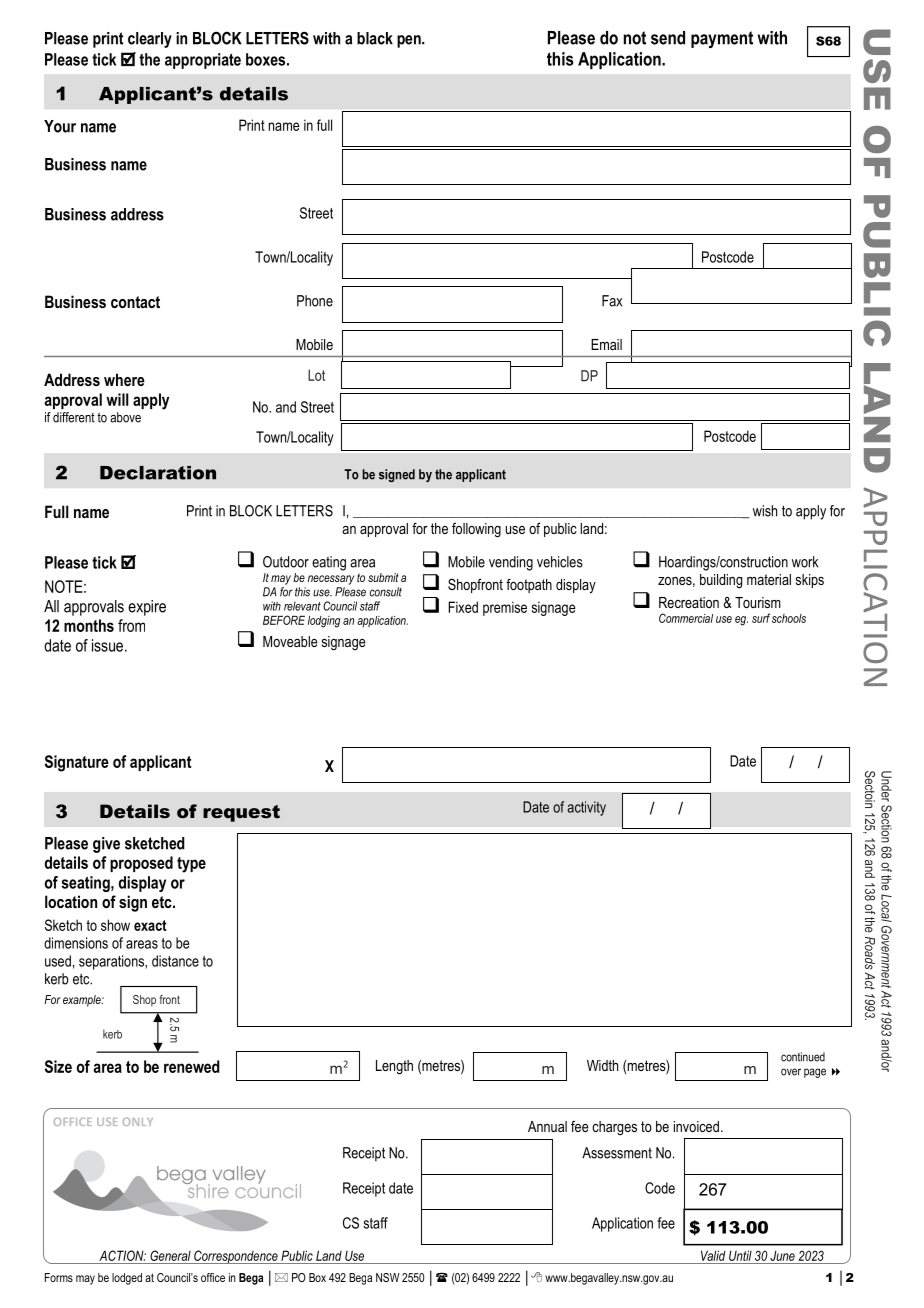 The image size is (924, 1308). Describe the element at coordinates (547, 1126) in the image. I see `Annual` at that location.
